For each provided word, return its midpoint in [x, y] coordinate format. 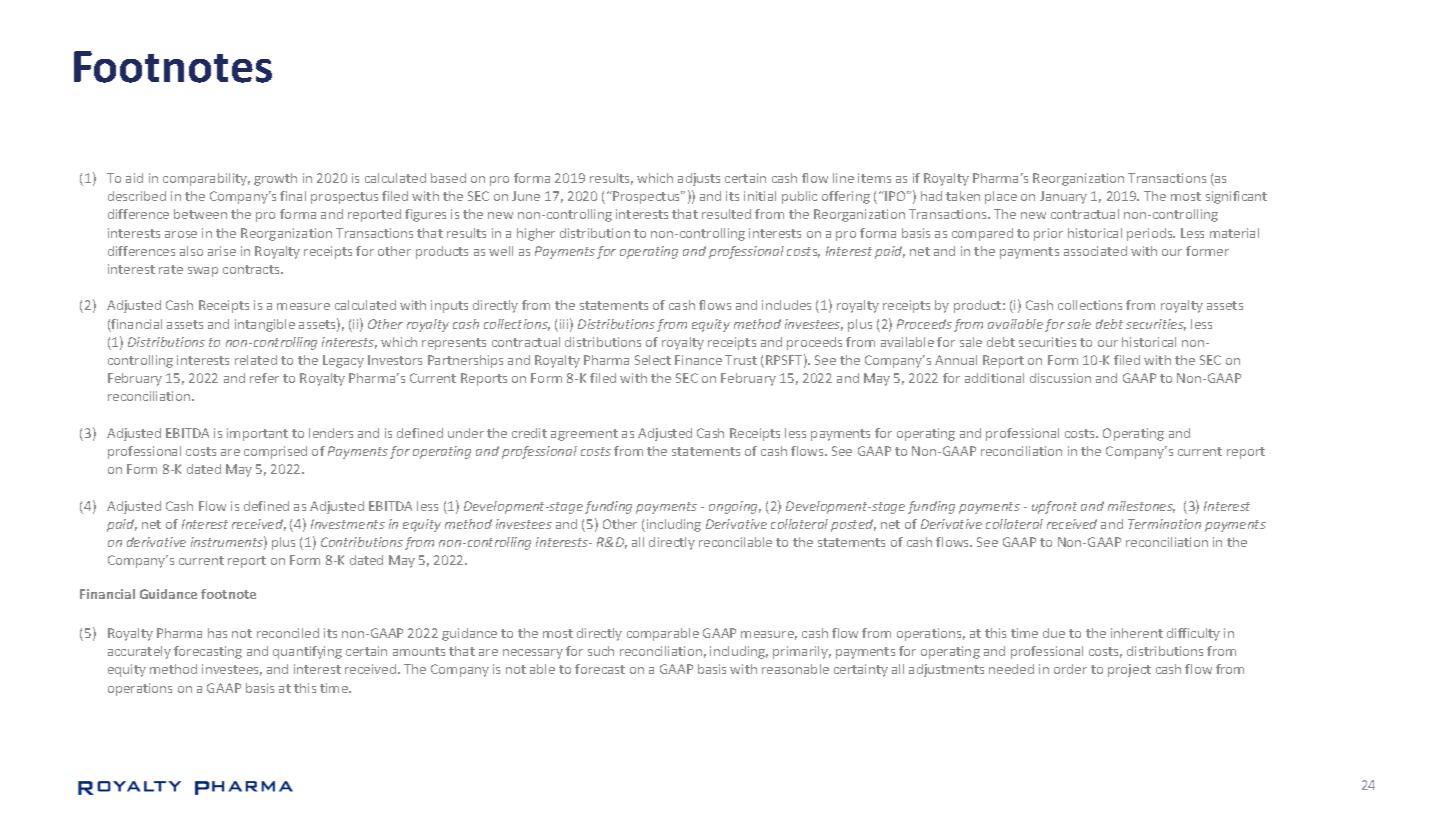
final [293, 196]
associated [1095, 251]
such [601, 651]
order [1070, 669]
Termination [1164, 524]
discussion [1060, 378]
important [257, 434]
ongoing [735, 507]
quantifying [307, 652]
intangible [265, 325]
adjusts [699, 179]
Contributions [362, 542]
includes [786, 305]
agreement [584, 435]
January [1063, 197]
